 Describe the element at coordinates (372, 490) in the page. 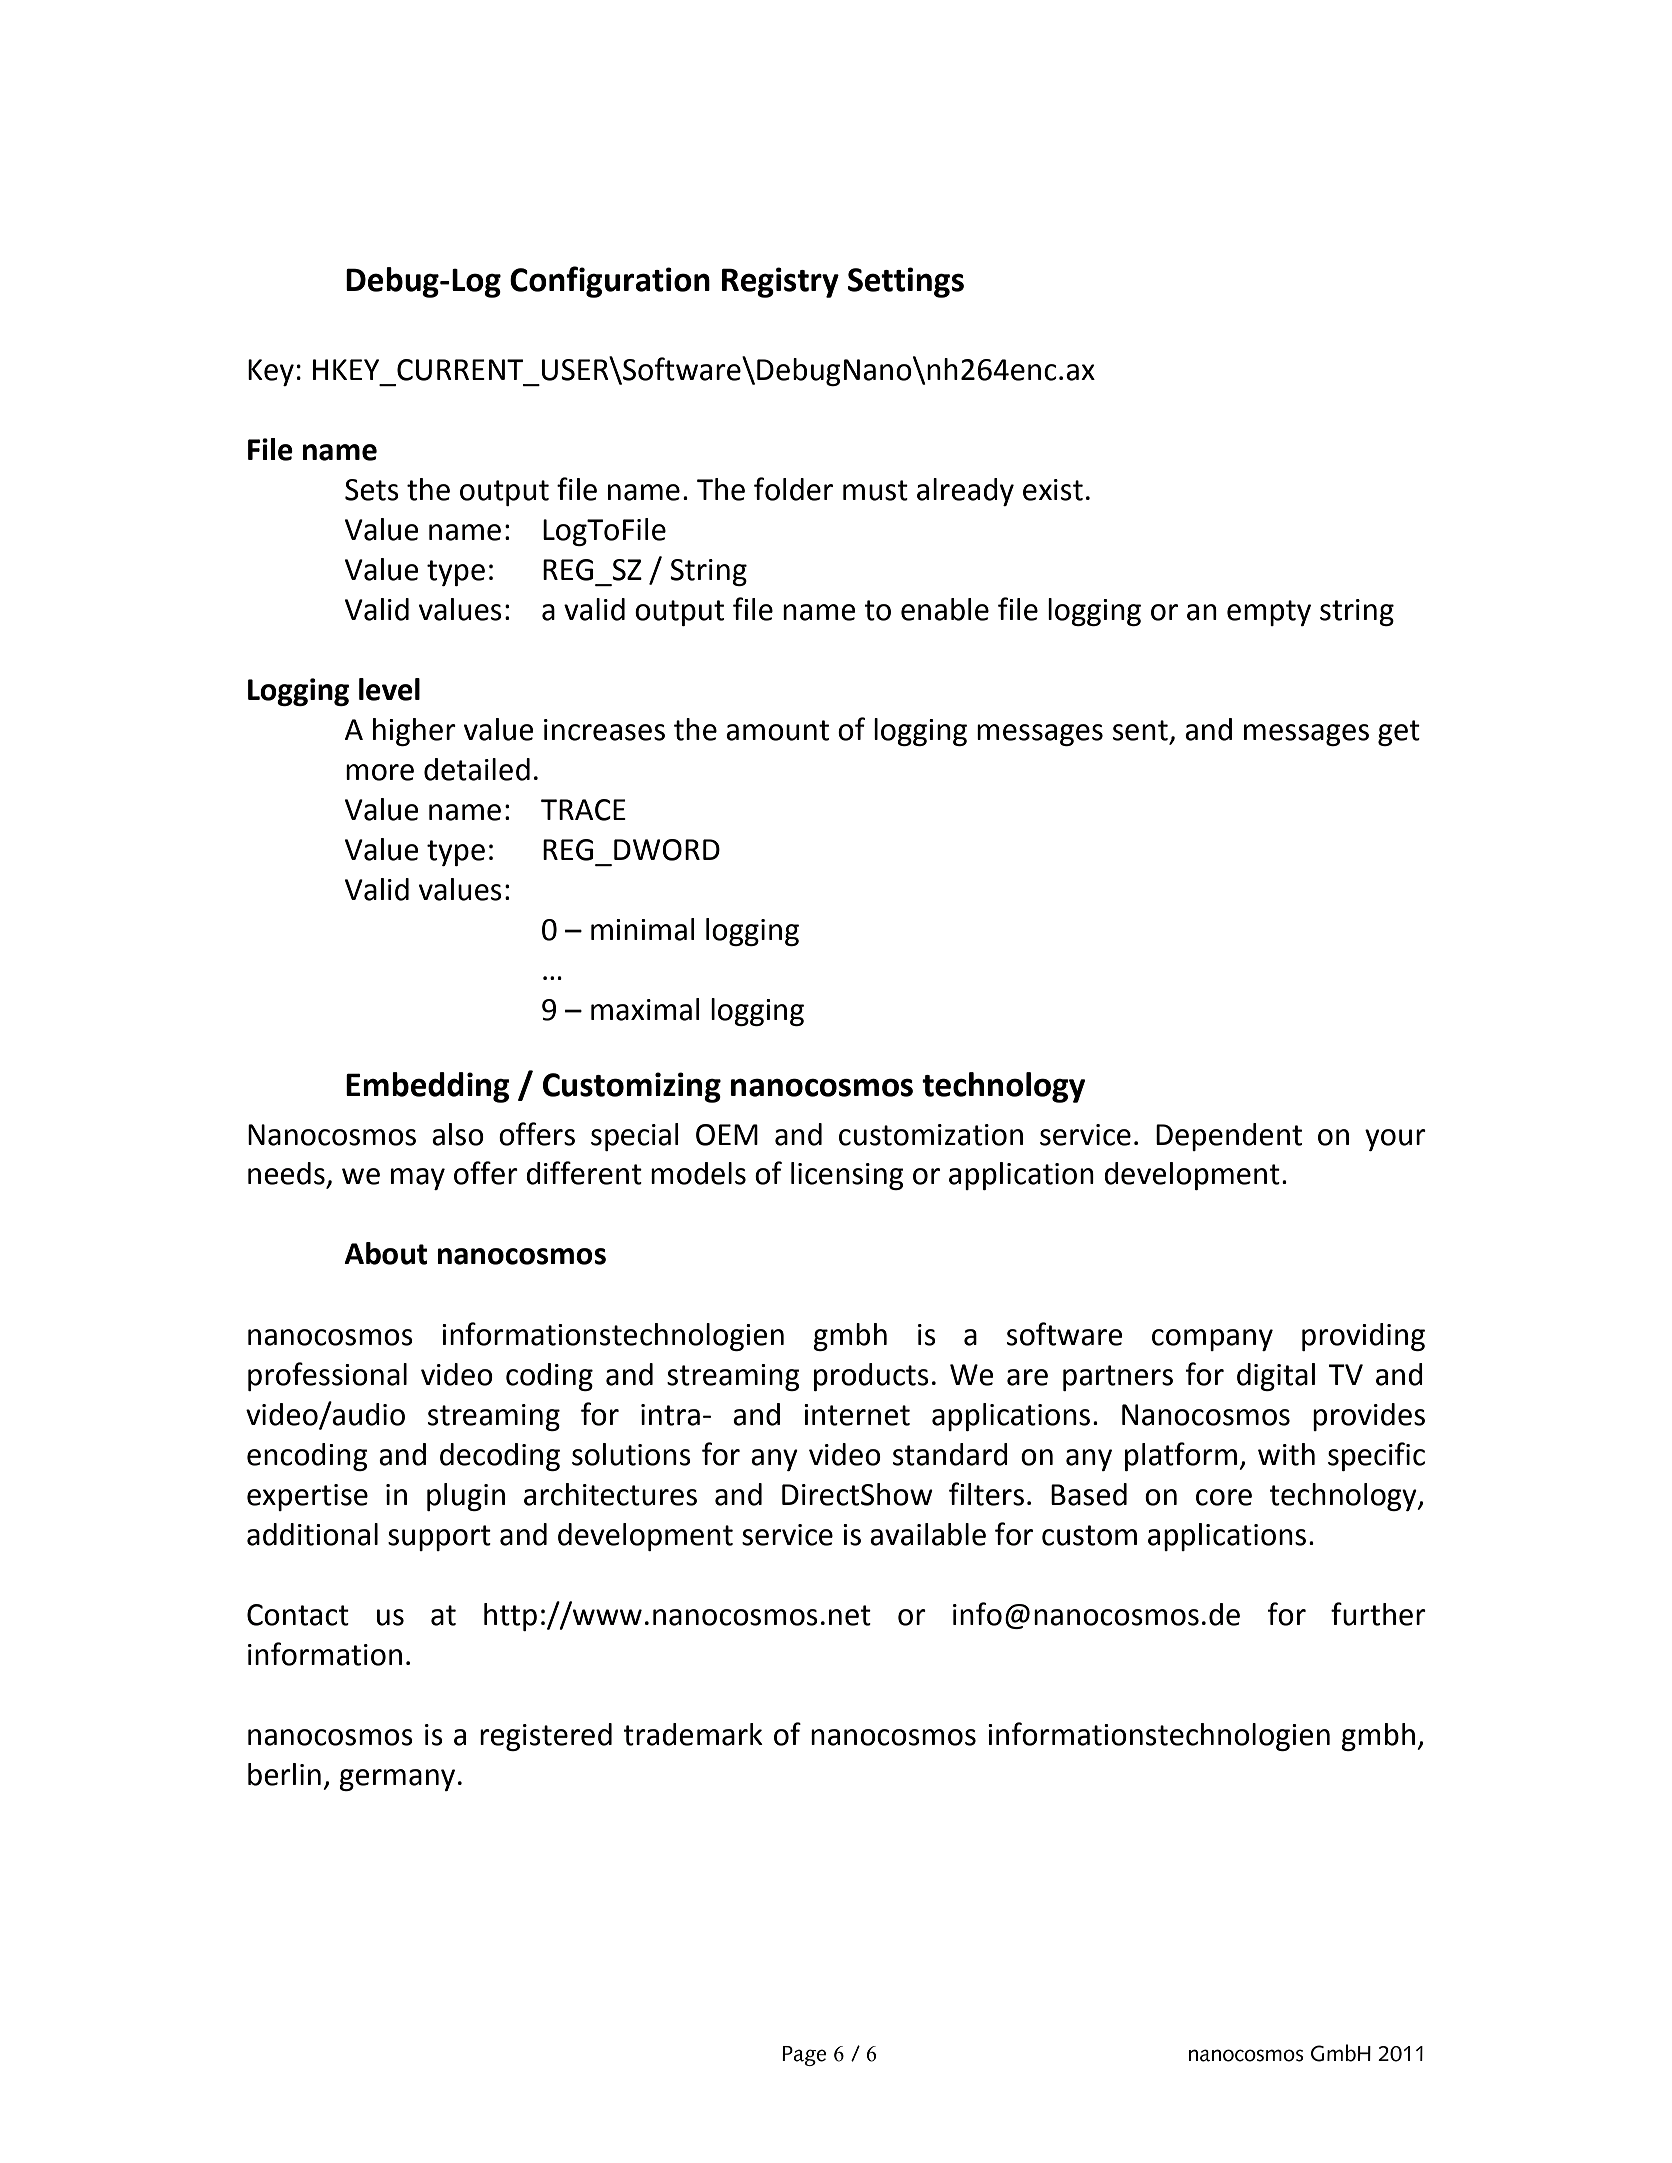

I see `Sets` at that location.
